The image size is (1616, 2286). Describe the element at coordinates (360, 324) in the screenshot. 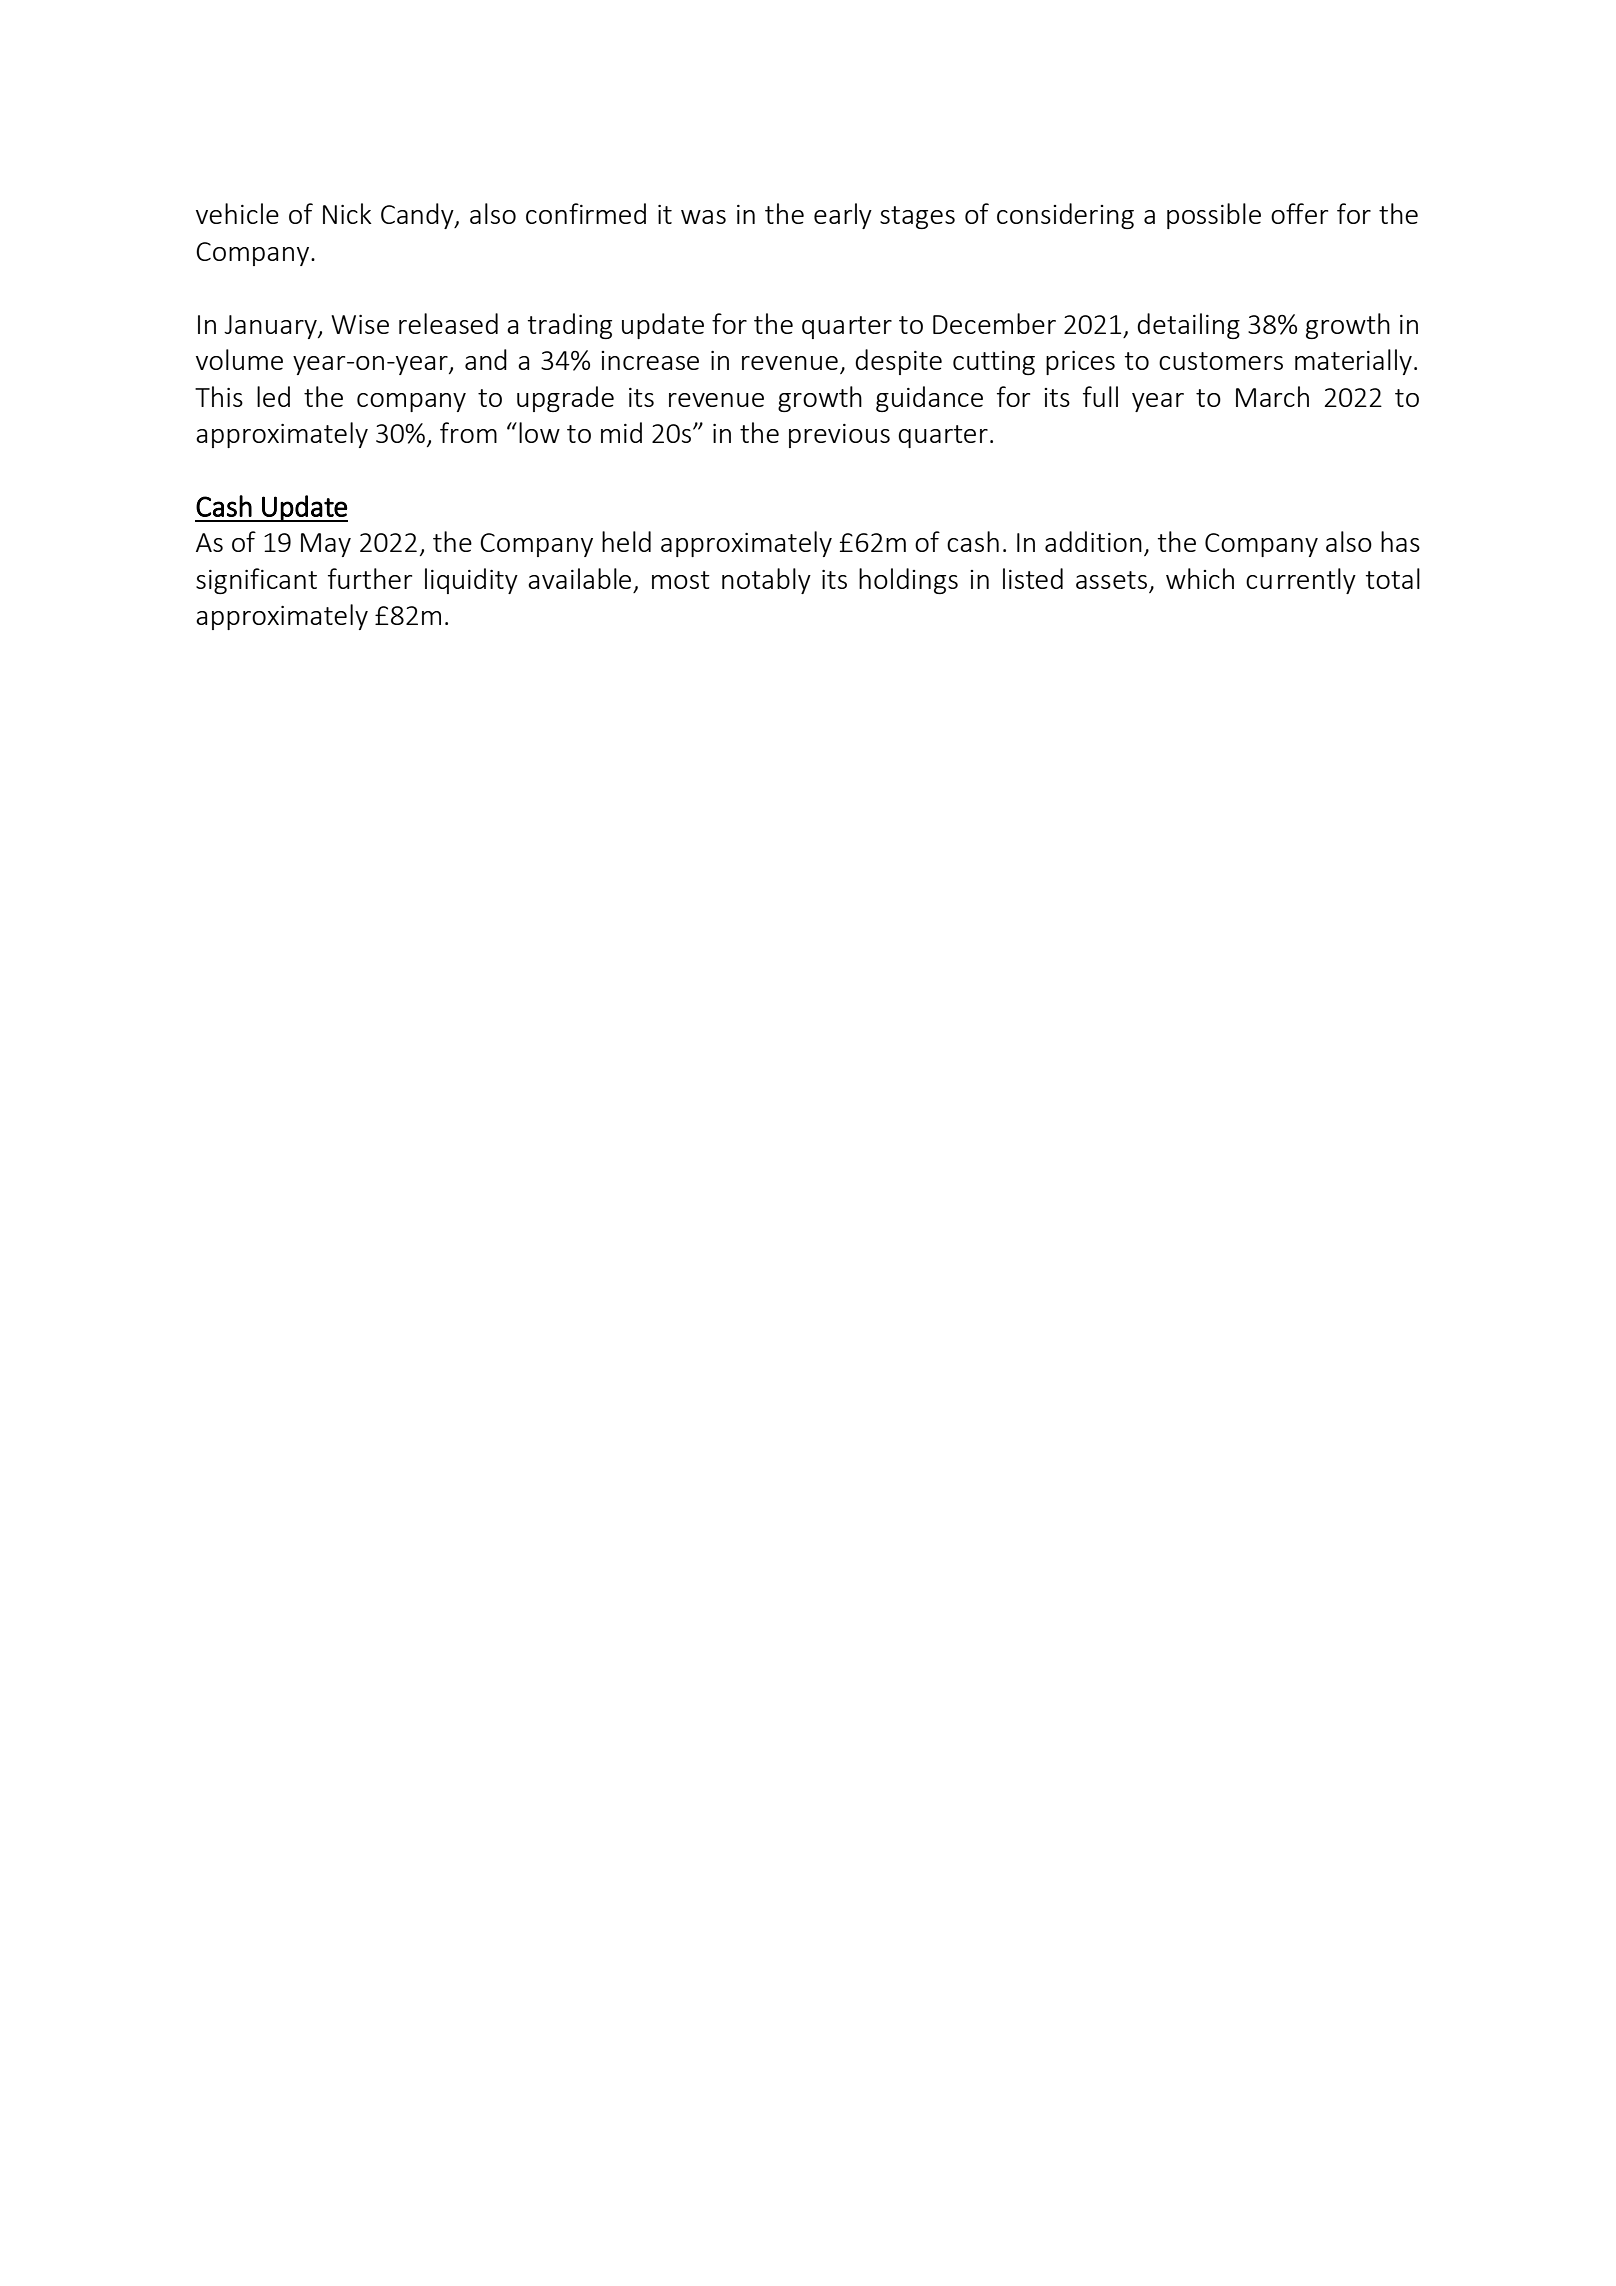

I see `Wise` at that location.
